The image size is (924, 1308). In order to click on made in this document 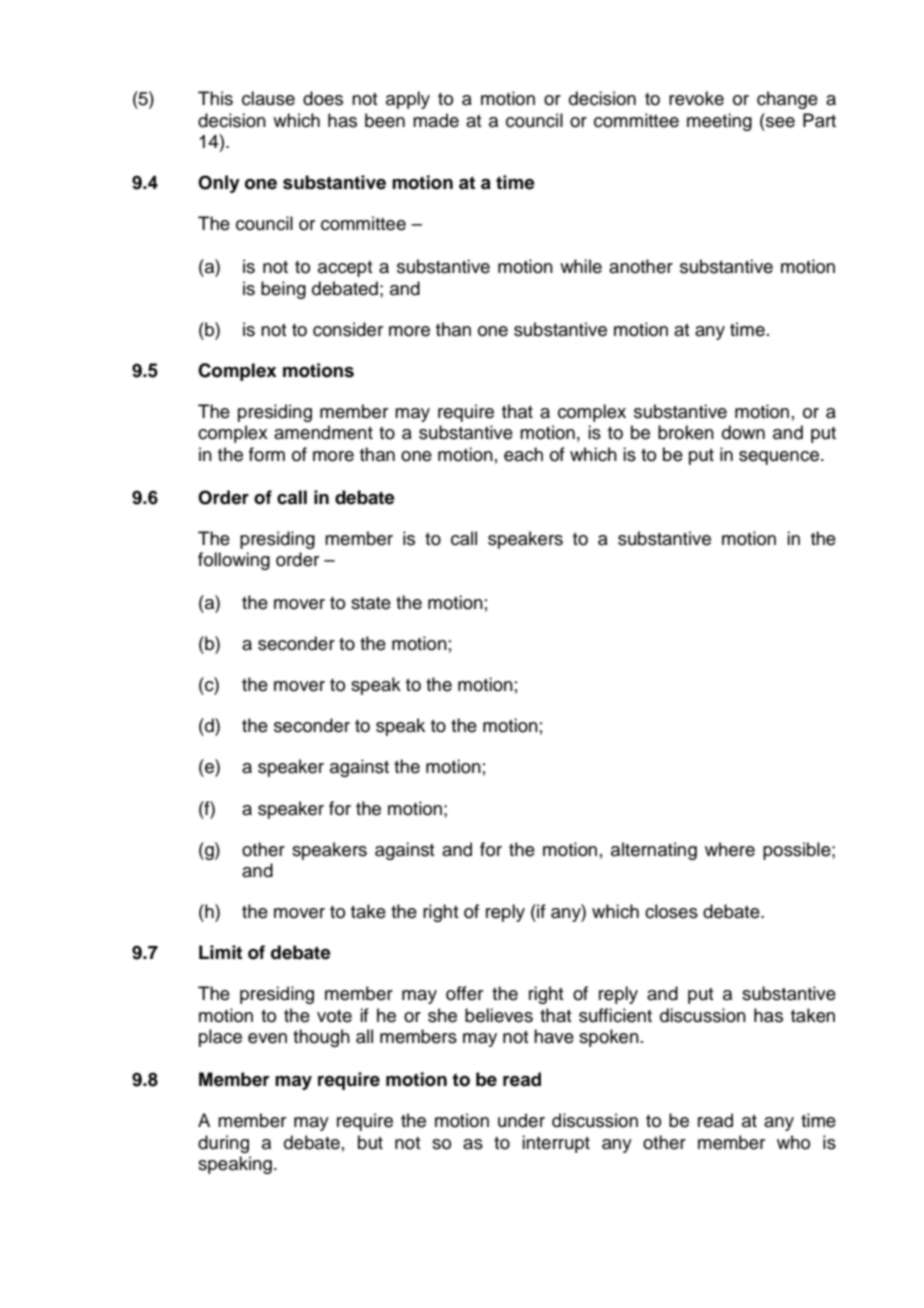, I will do `click(436, 120)`.
